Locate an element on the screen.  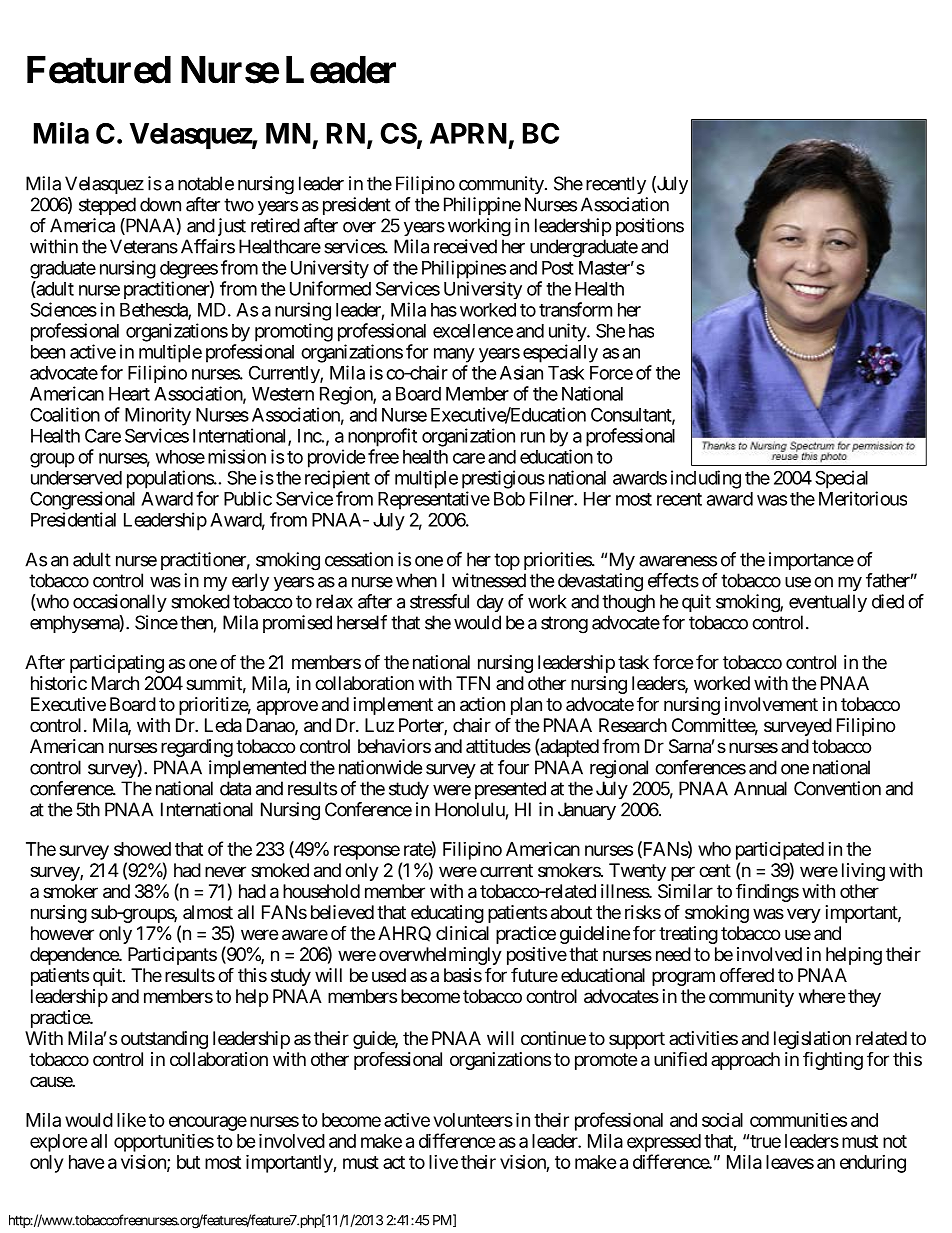
Post is located at coordinates (558, 268).
